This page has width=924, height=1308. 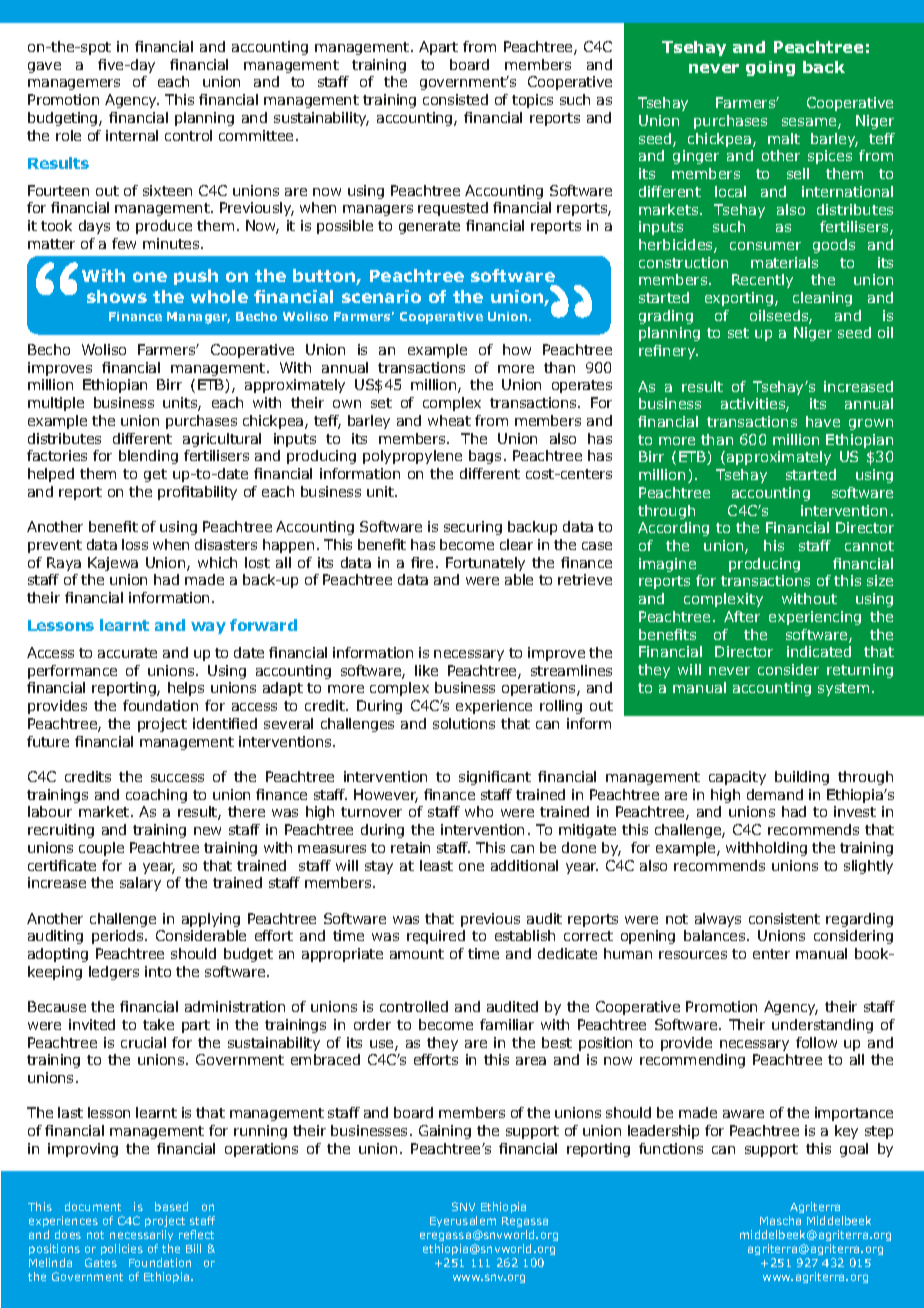 I want to click on consisted, so click(x=455, y=99).
